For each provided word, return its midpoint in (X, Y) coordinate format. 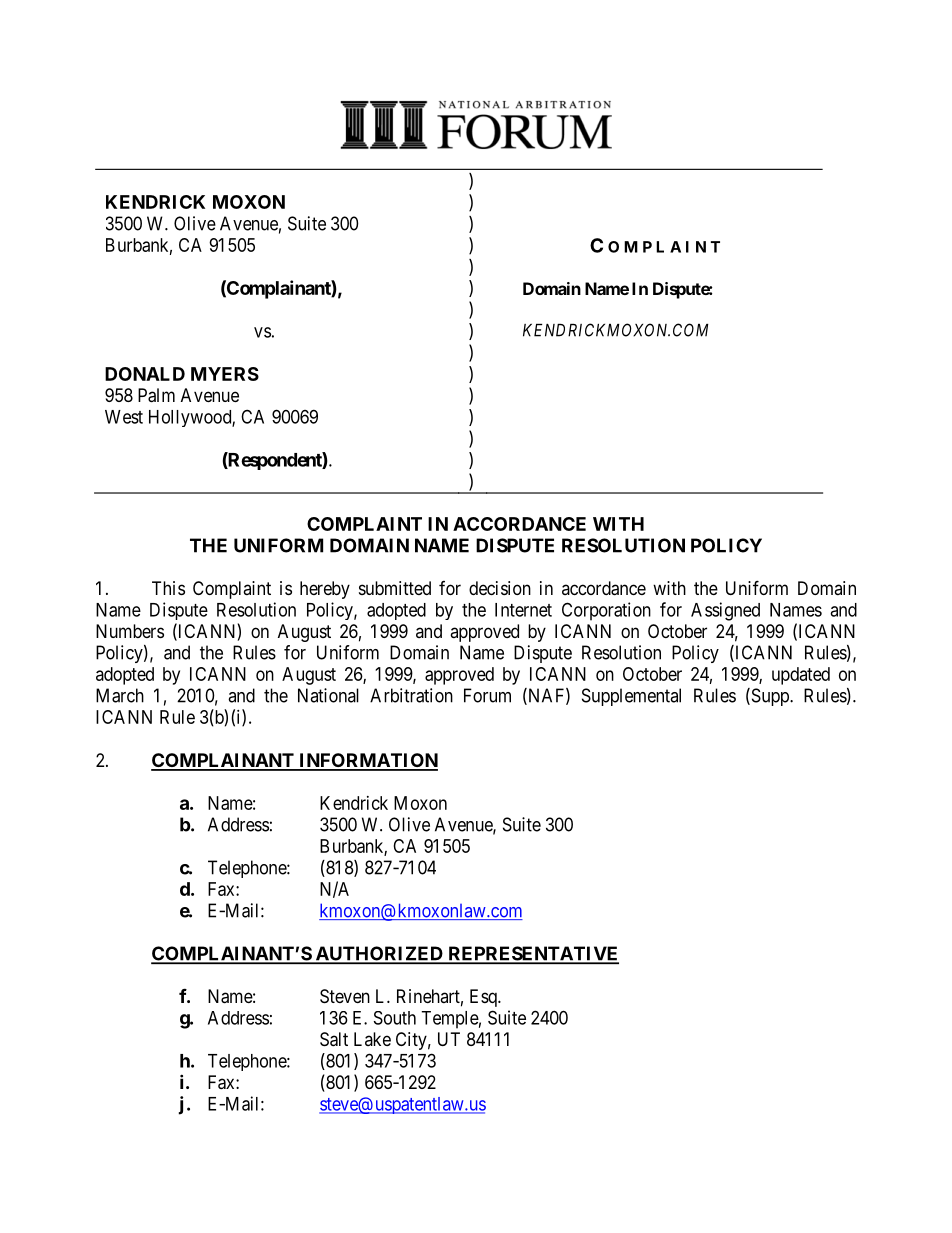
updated (801, 676)
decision (500, 588)
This (168, 588)
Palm (156, 395)
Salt (334, 1039)
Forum (487, 695)
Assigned (725, 611)
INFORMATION (367, 761)
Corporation (606, 611)
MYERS (225, 374)
